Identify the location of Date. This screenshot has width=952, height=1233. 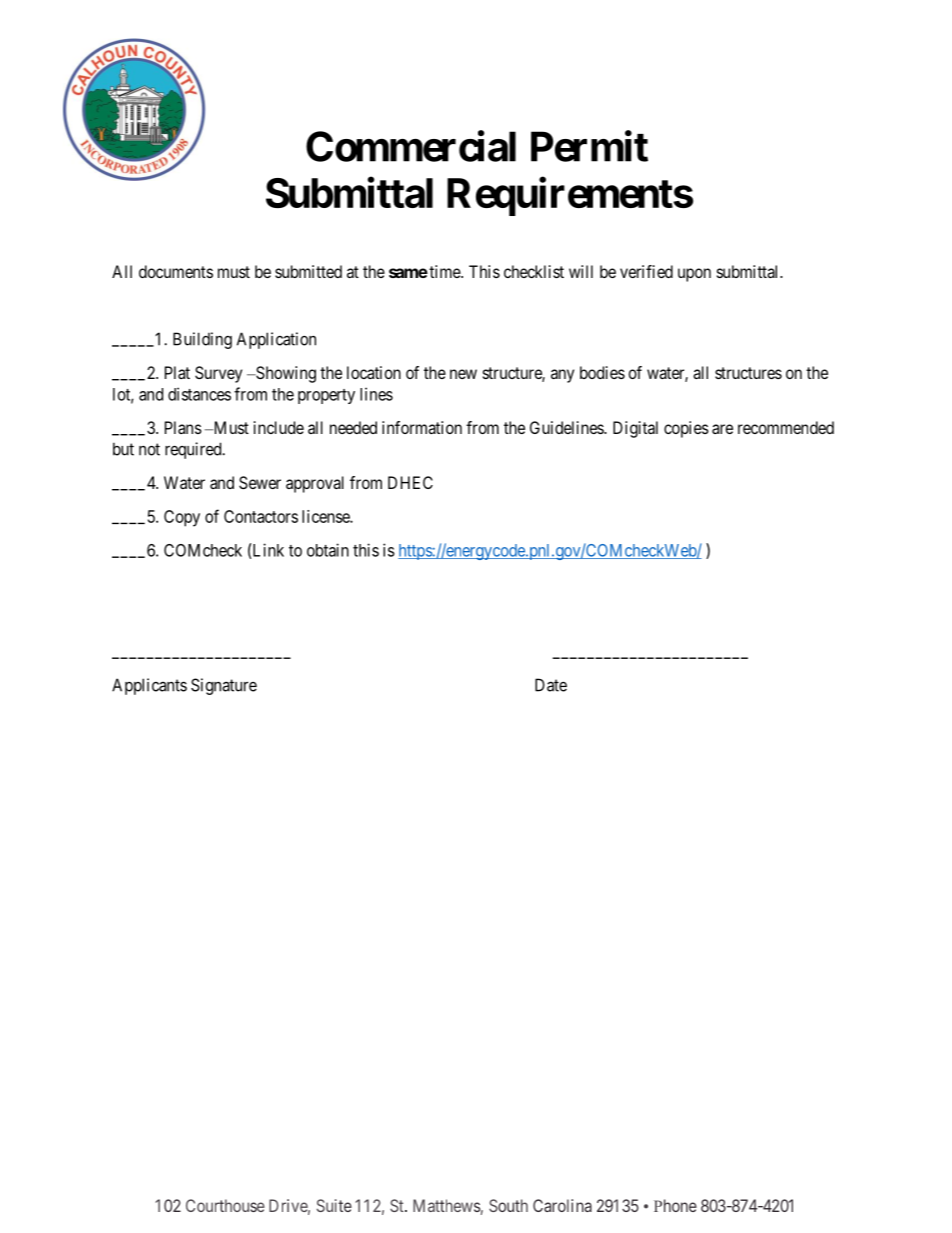
(551, 685).
